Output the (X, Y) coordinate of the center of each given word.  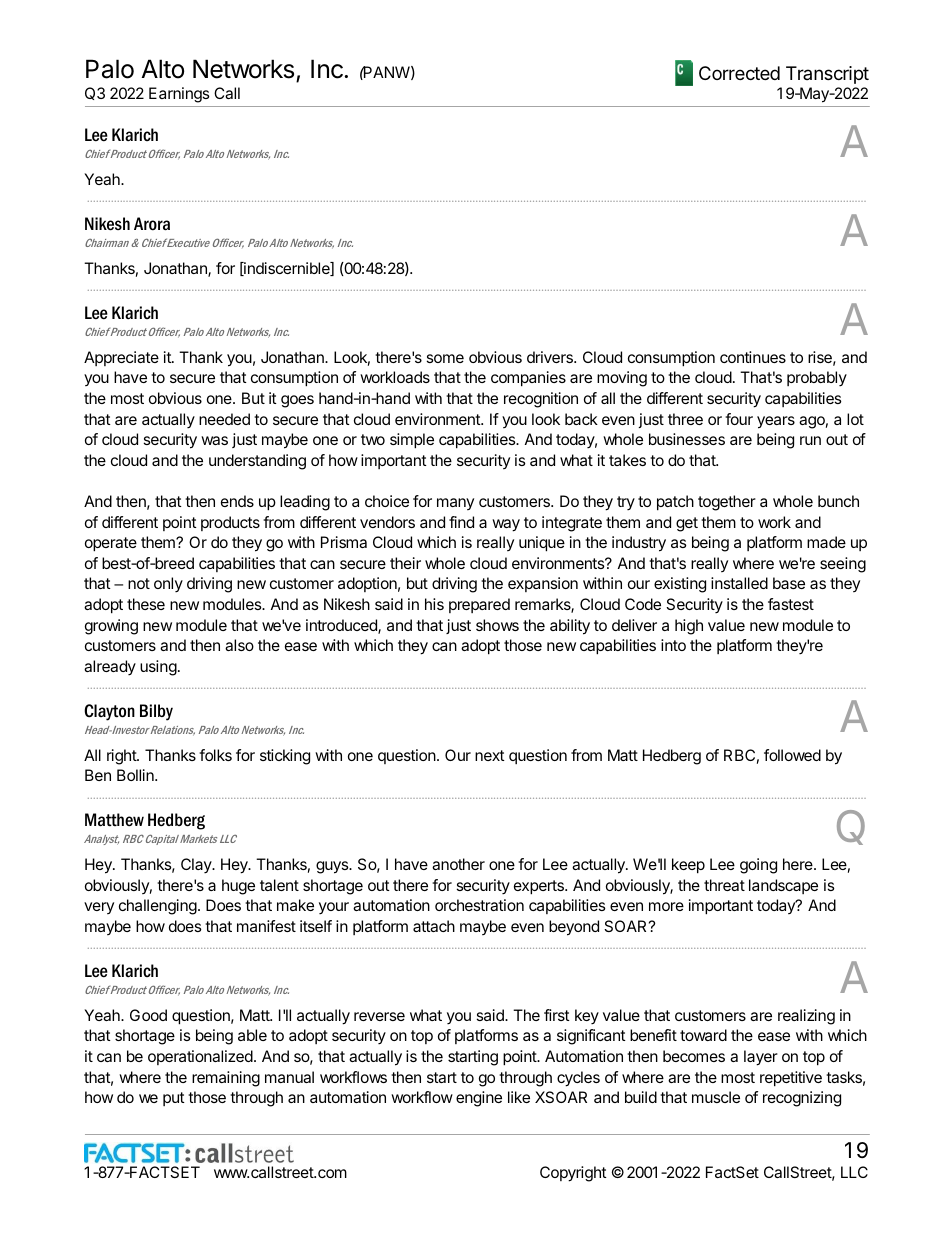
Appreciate (121, 358)
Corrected (739, 73)
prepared (479, 605)
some (445, 358)
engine (479, 1099)
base (789, 583)
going (758, 866)
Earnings (179, 95)
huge (238, 887)
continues (753, 357)
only (168, 585)
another (458, 864)
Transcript (827, 75)
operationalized (200, 1057)
